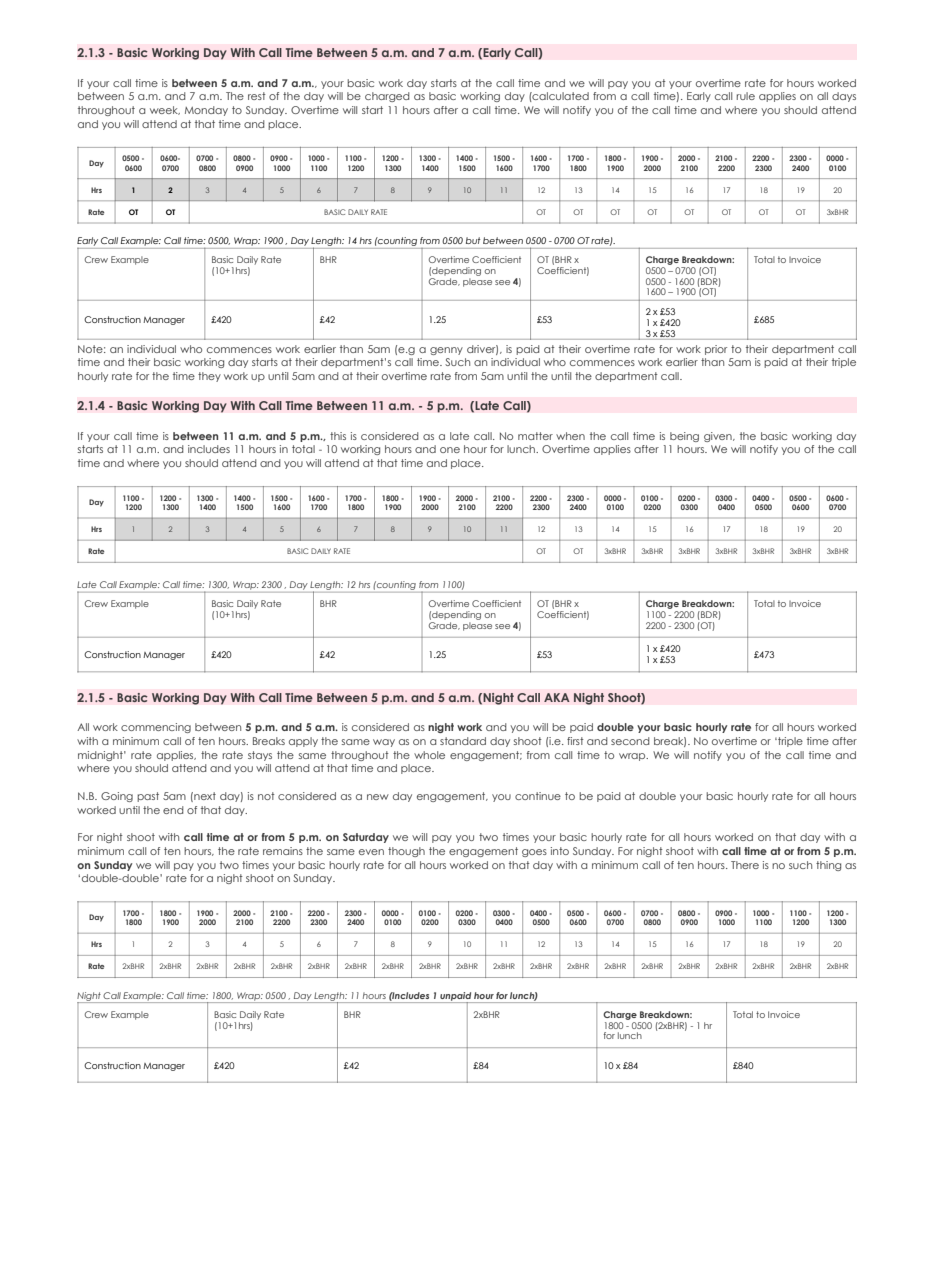 This screenshot has width=935, height=1288. What do you see at coordinates (283, 851) in the screenshot?
I see `remains` at bounding box center [283, 851].
